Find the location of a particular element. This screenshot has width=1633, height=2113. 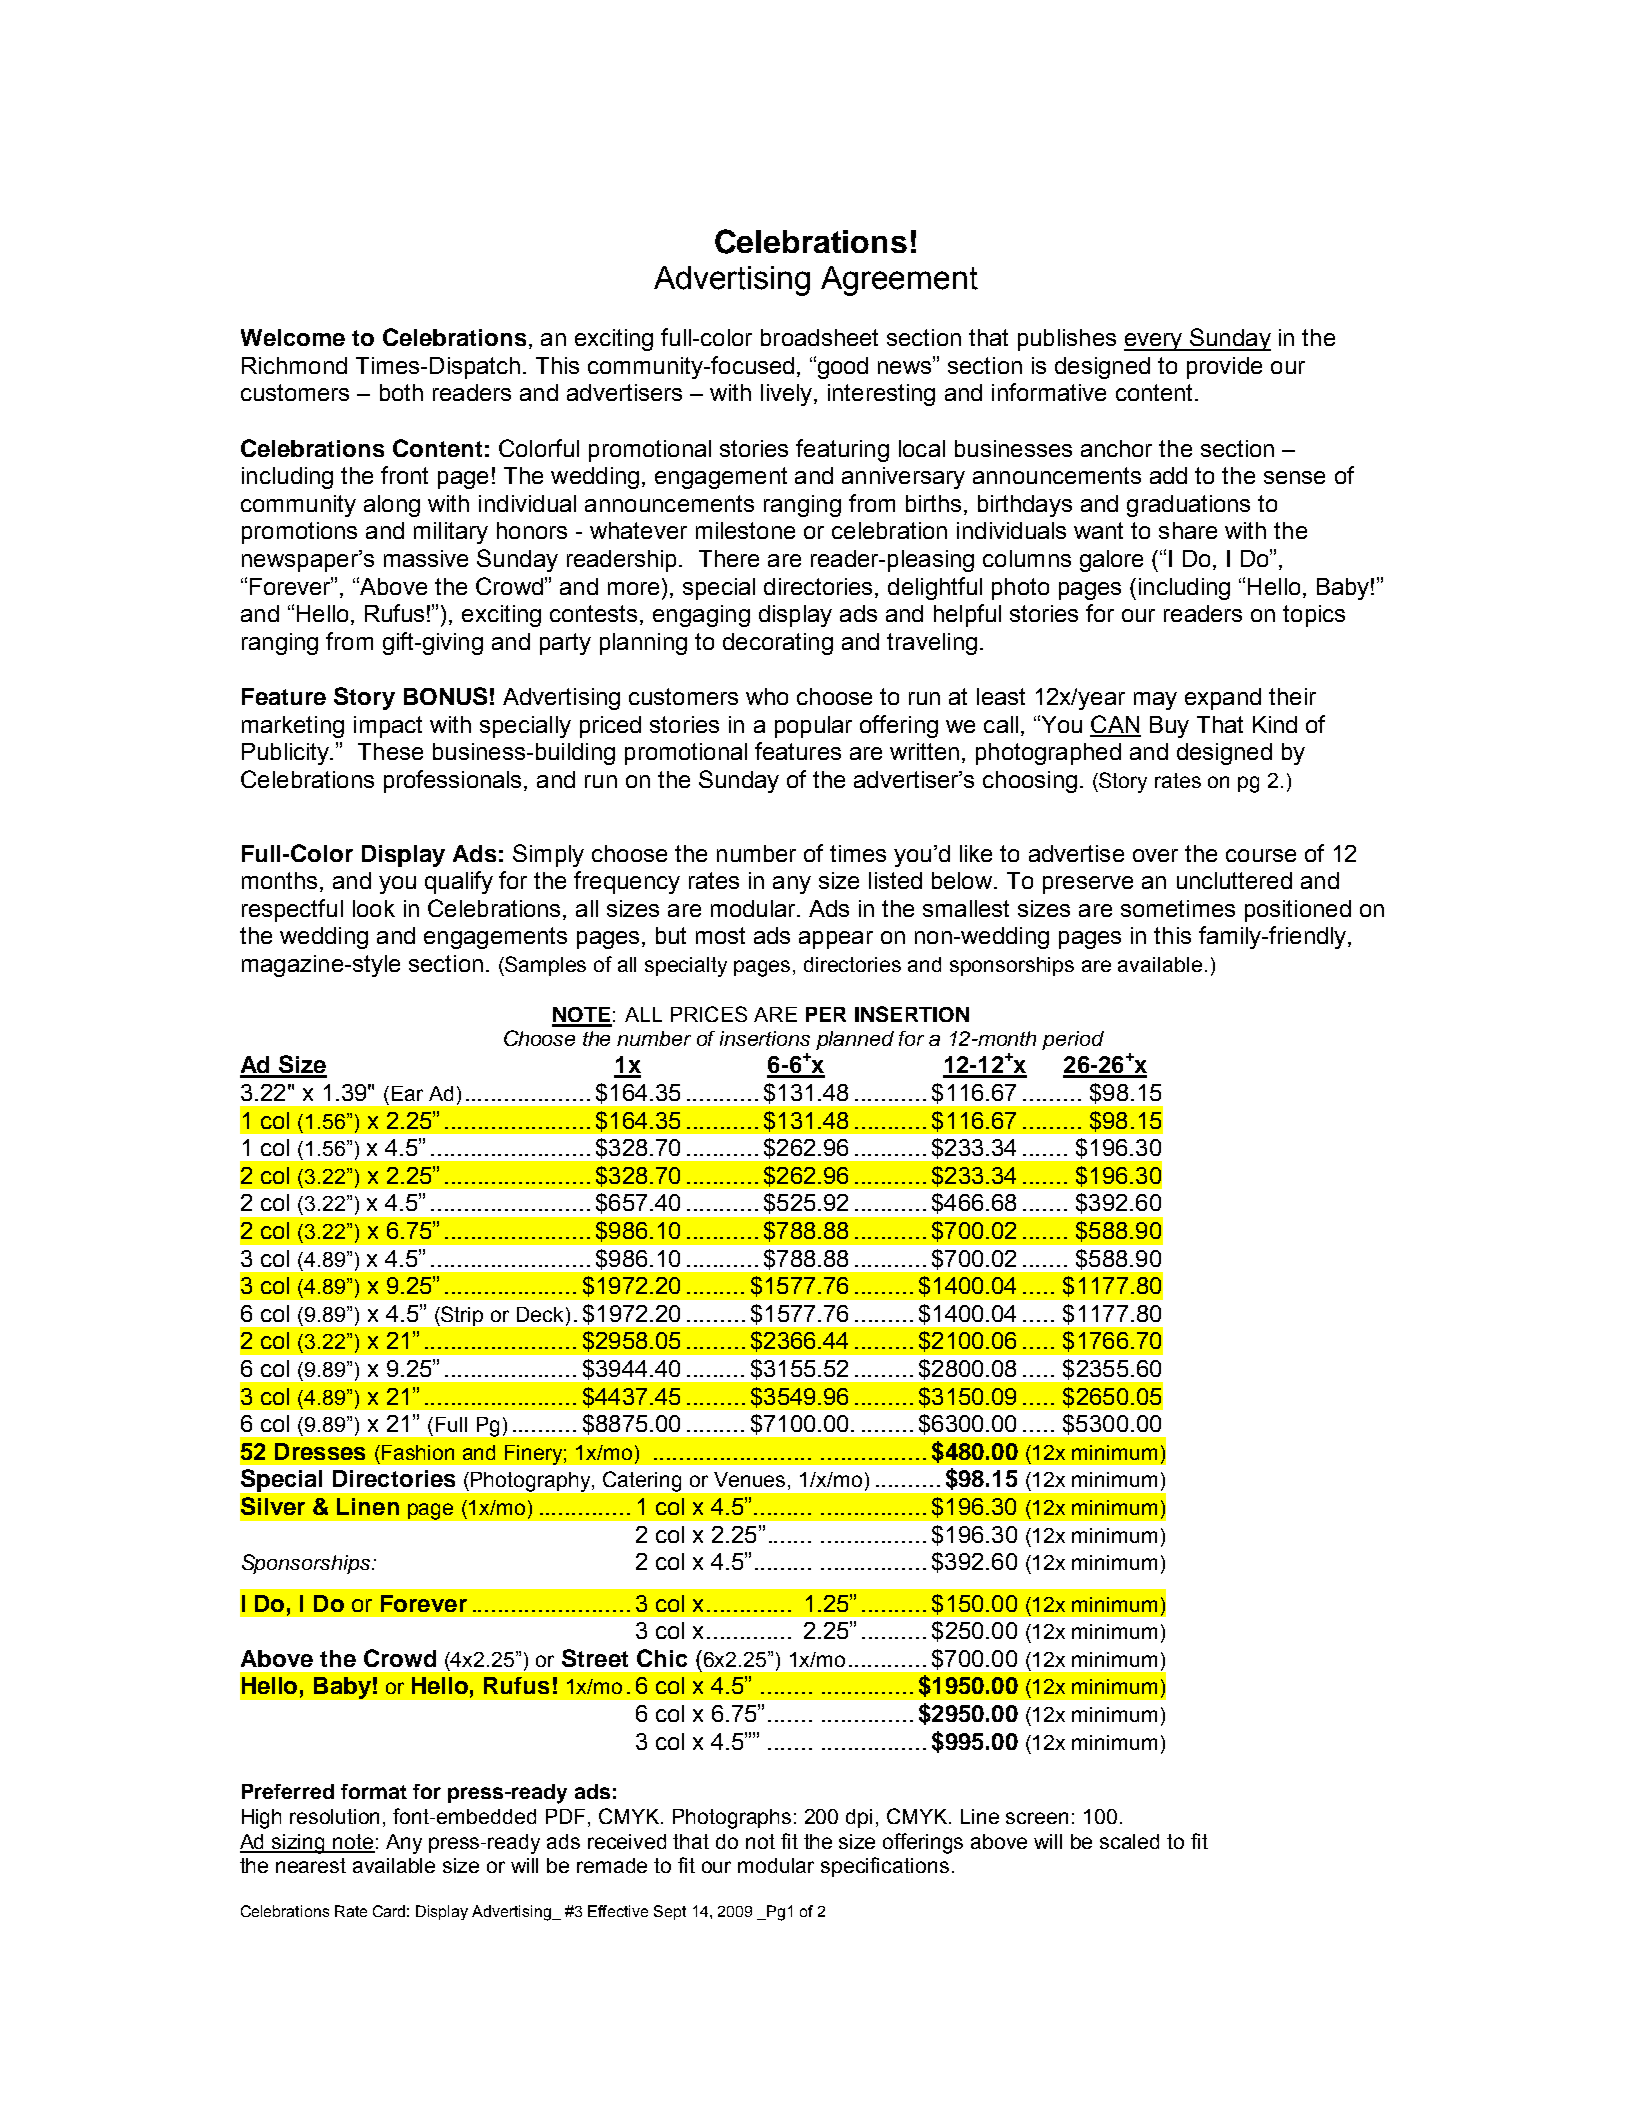

Samples is located at coordinates (544, 966).
